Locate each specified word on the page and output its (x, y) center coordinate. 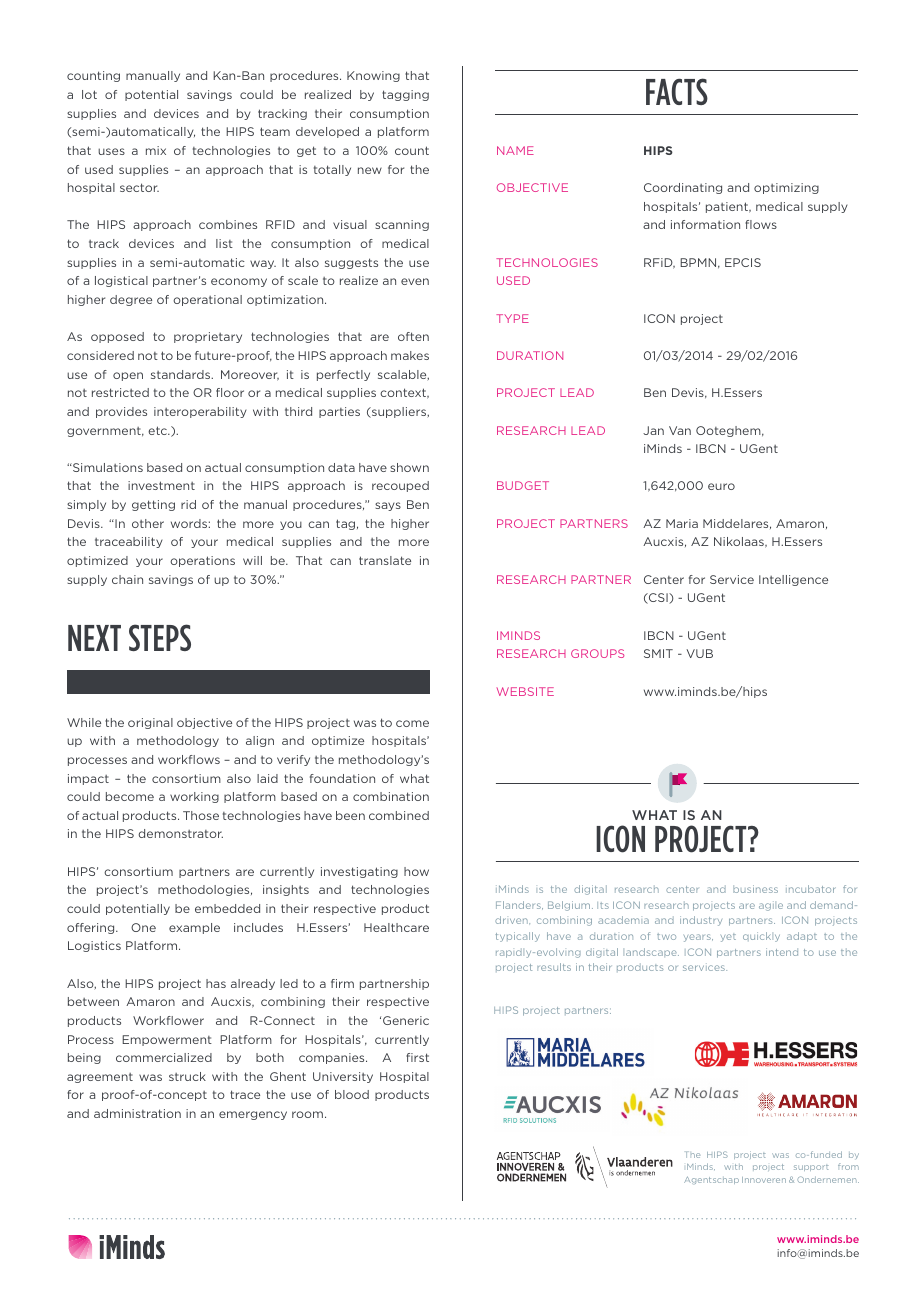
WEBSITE (525, 691)
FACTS (677, 91)
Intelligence (793, 580)
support (811, 1168)
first (417, 1057)
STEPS (160, 637)
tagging (405, 95)
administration (137, 1113)
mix (156, 150)
